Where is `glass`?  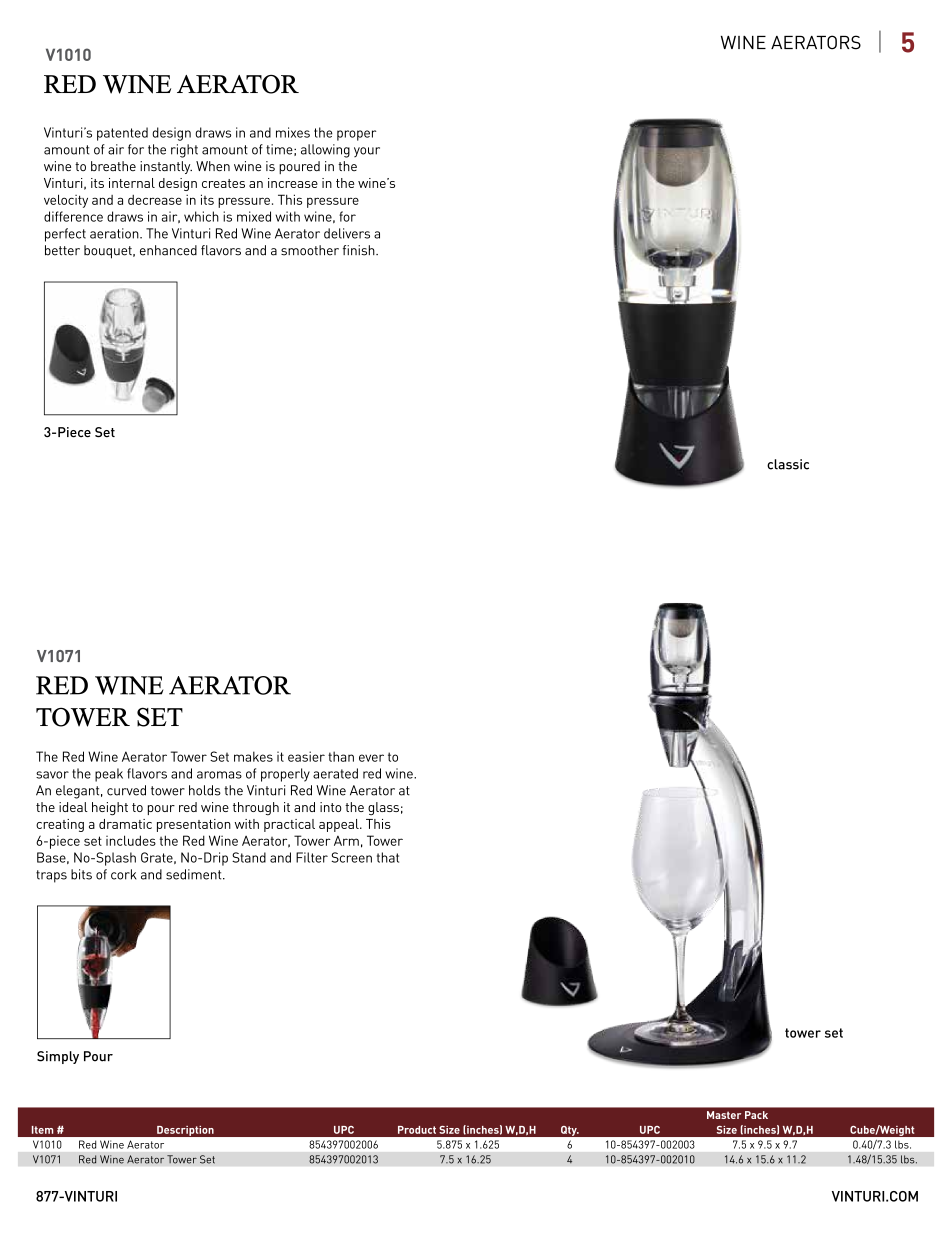
glass is located at coordinates (383, 809).
